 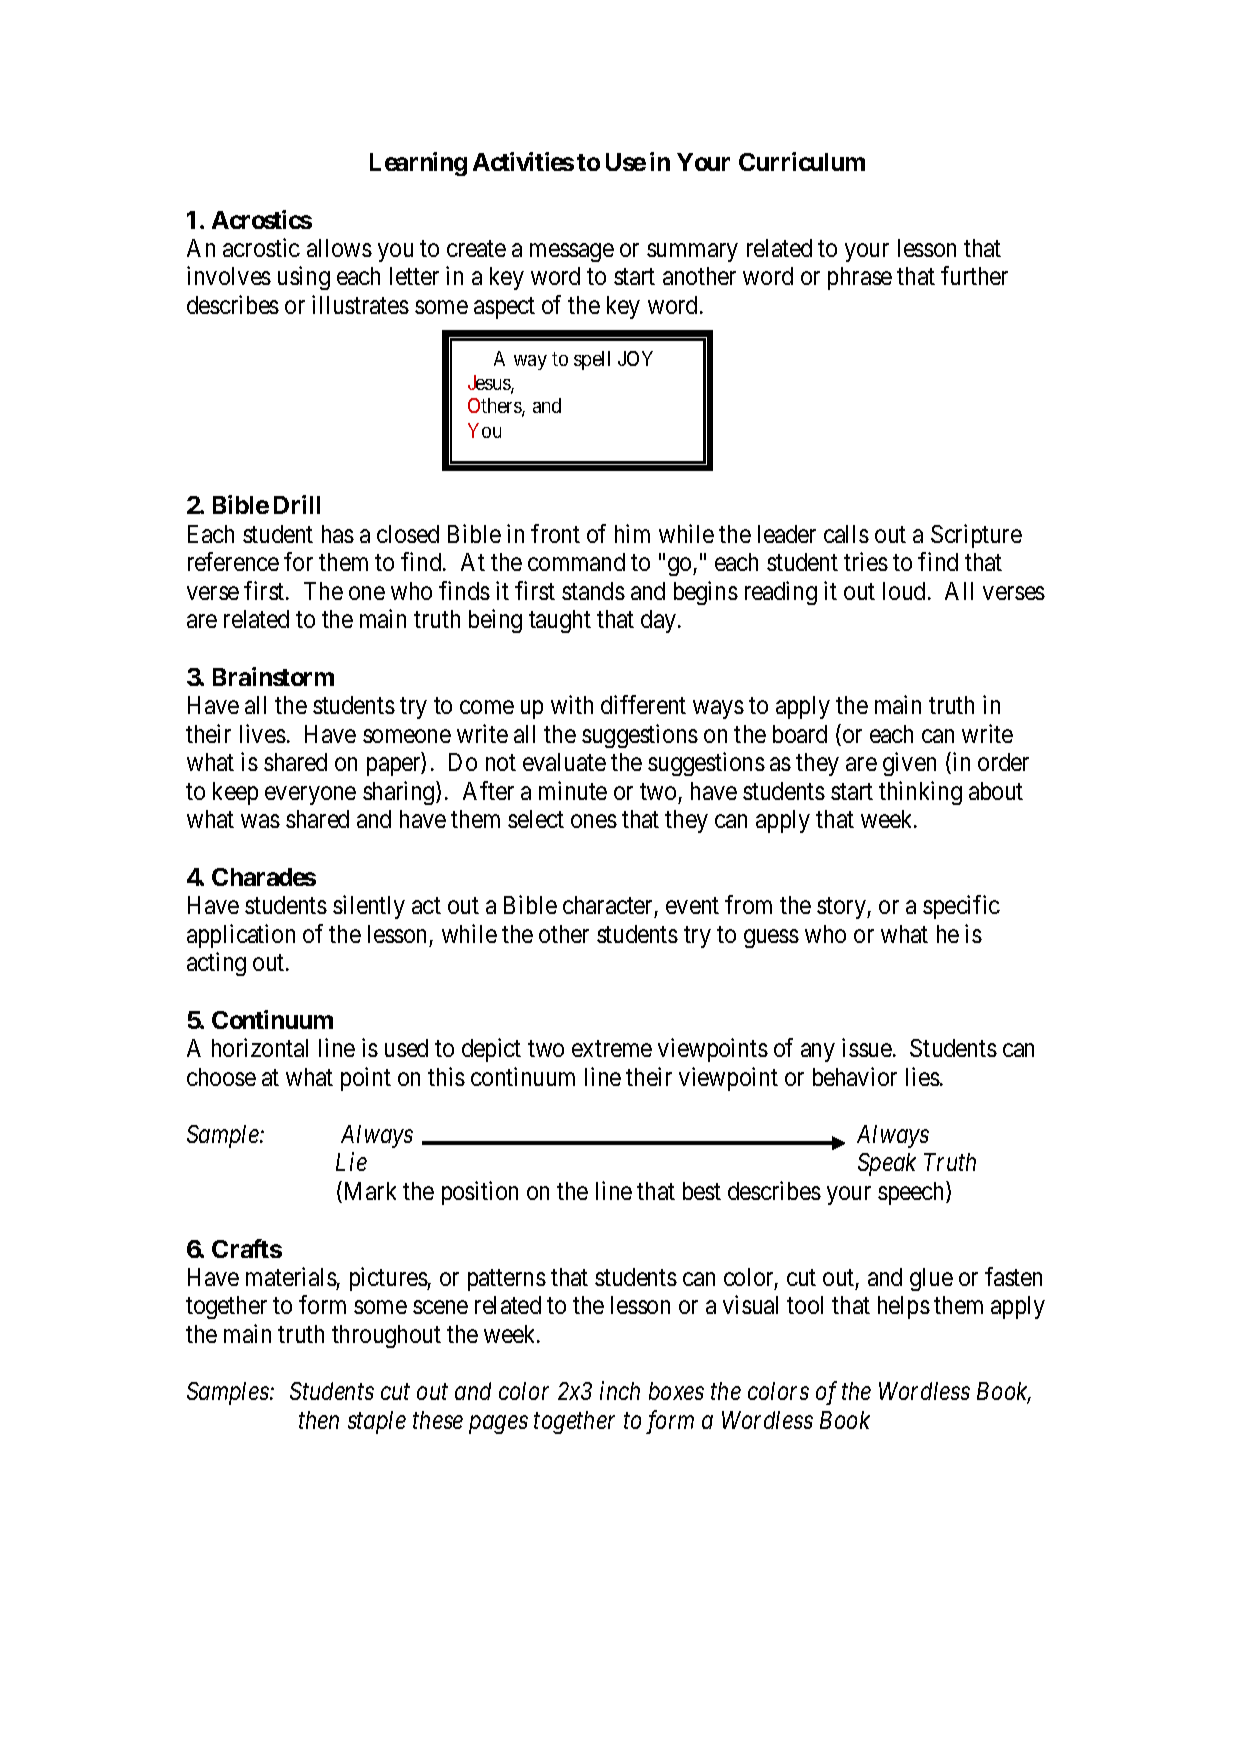 What do you see at coordinates (974, 275) in the document?
I see `further` at bounding box center [974, 275].
